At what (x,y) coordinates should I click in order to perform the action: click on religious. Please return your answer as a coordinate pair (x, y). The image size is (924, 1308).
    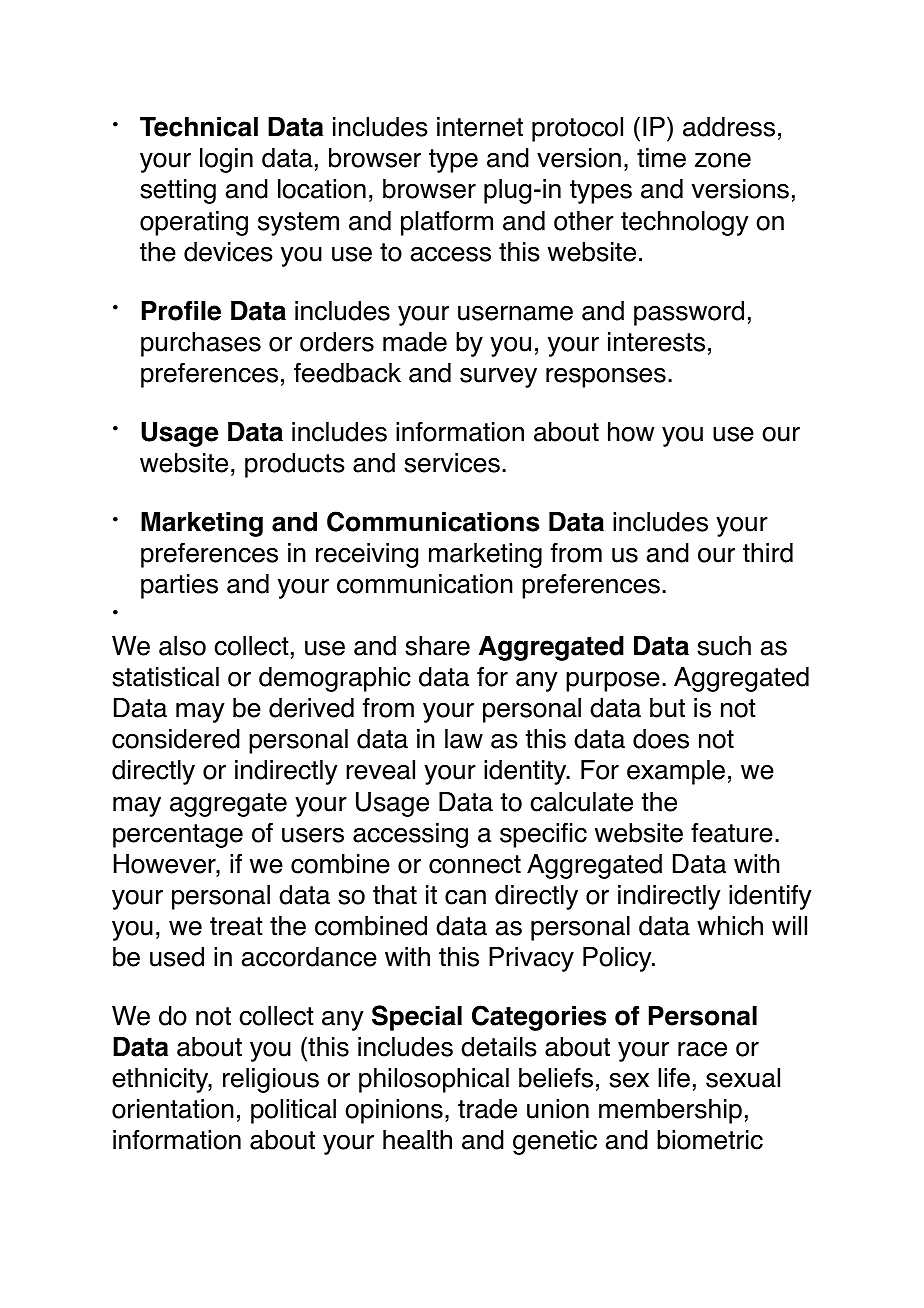
    Looking at the image, I should click on (271, 1080).
